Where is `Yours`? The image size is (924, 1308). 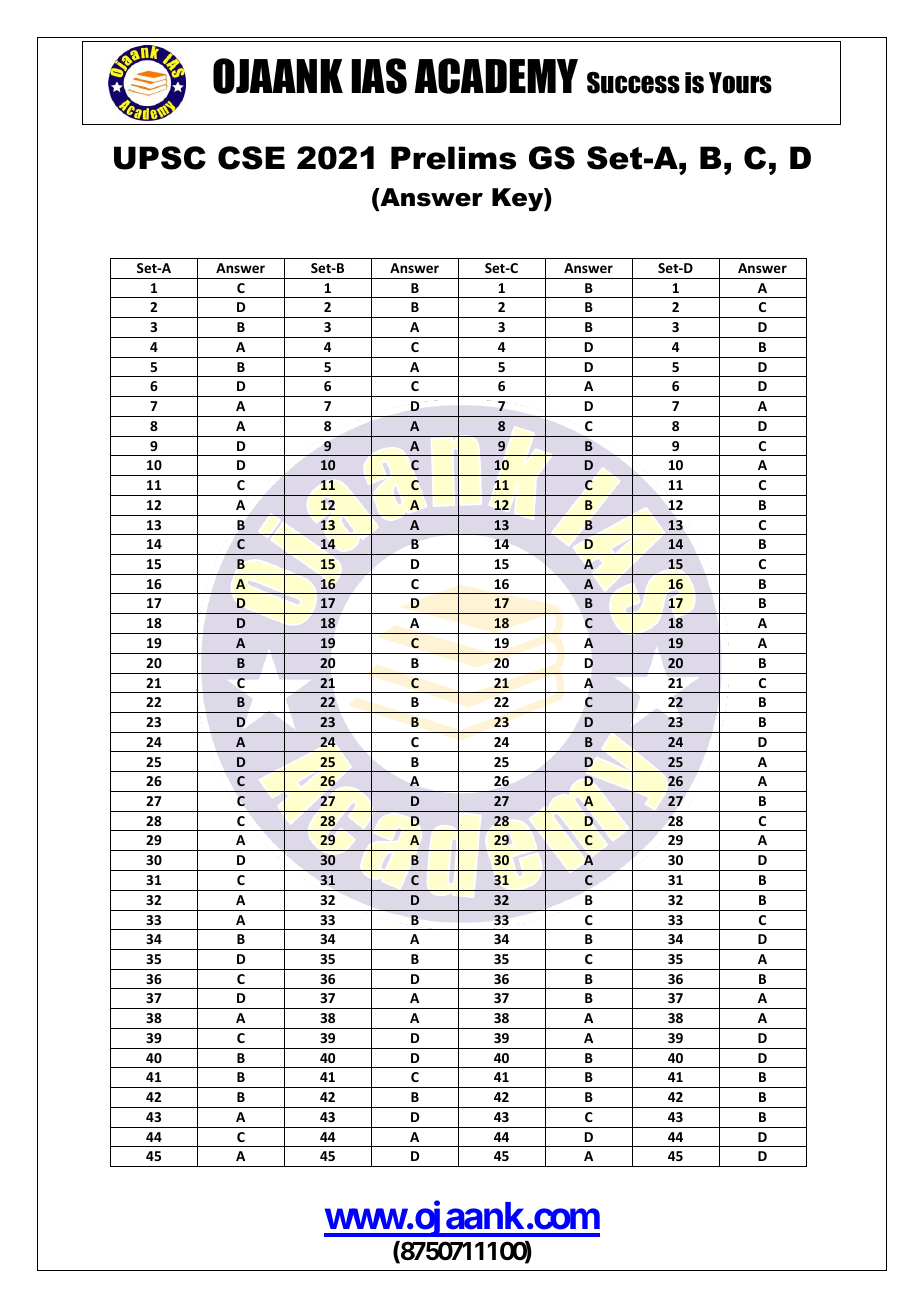
Yours is located at coordinates (740, 83).
